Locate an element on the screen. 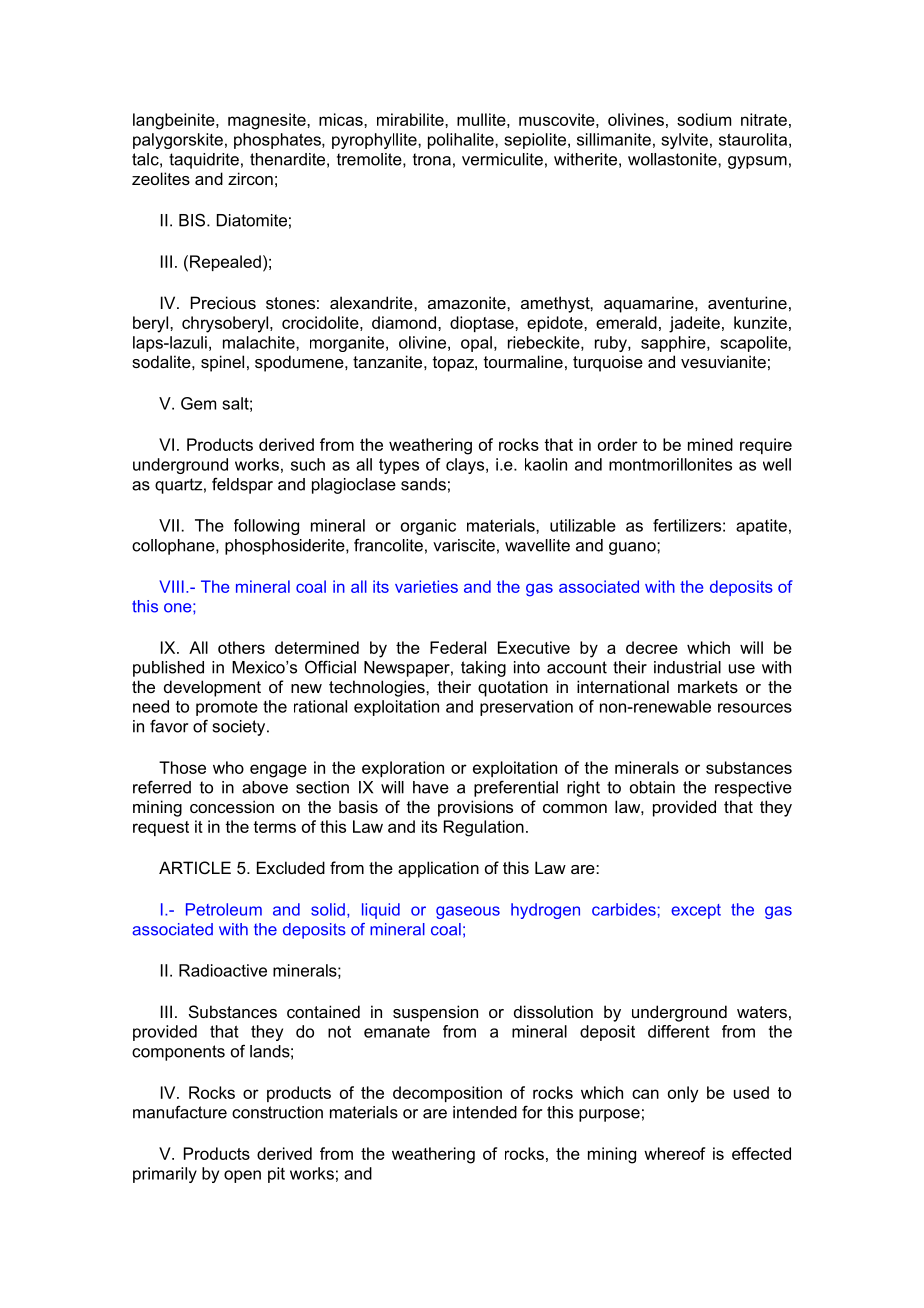 This screenshot has width=924, height=1308. others is located at coordinates (241, 647).
